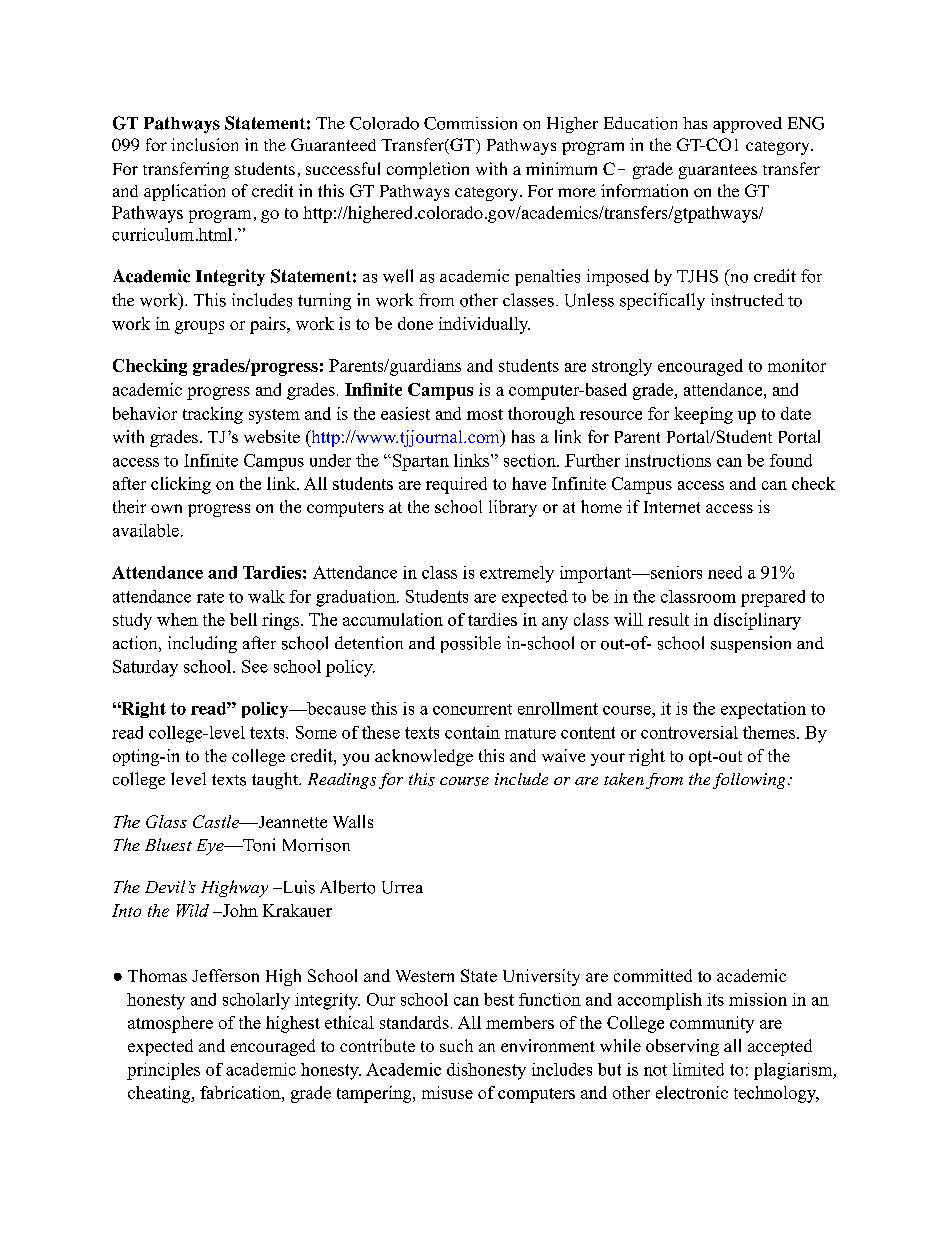  Describe the element at coordinates (213, 415) in the image. I see `tracking` at that location.
